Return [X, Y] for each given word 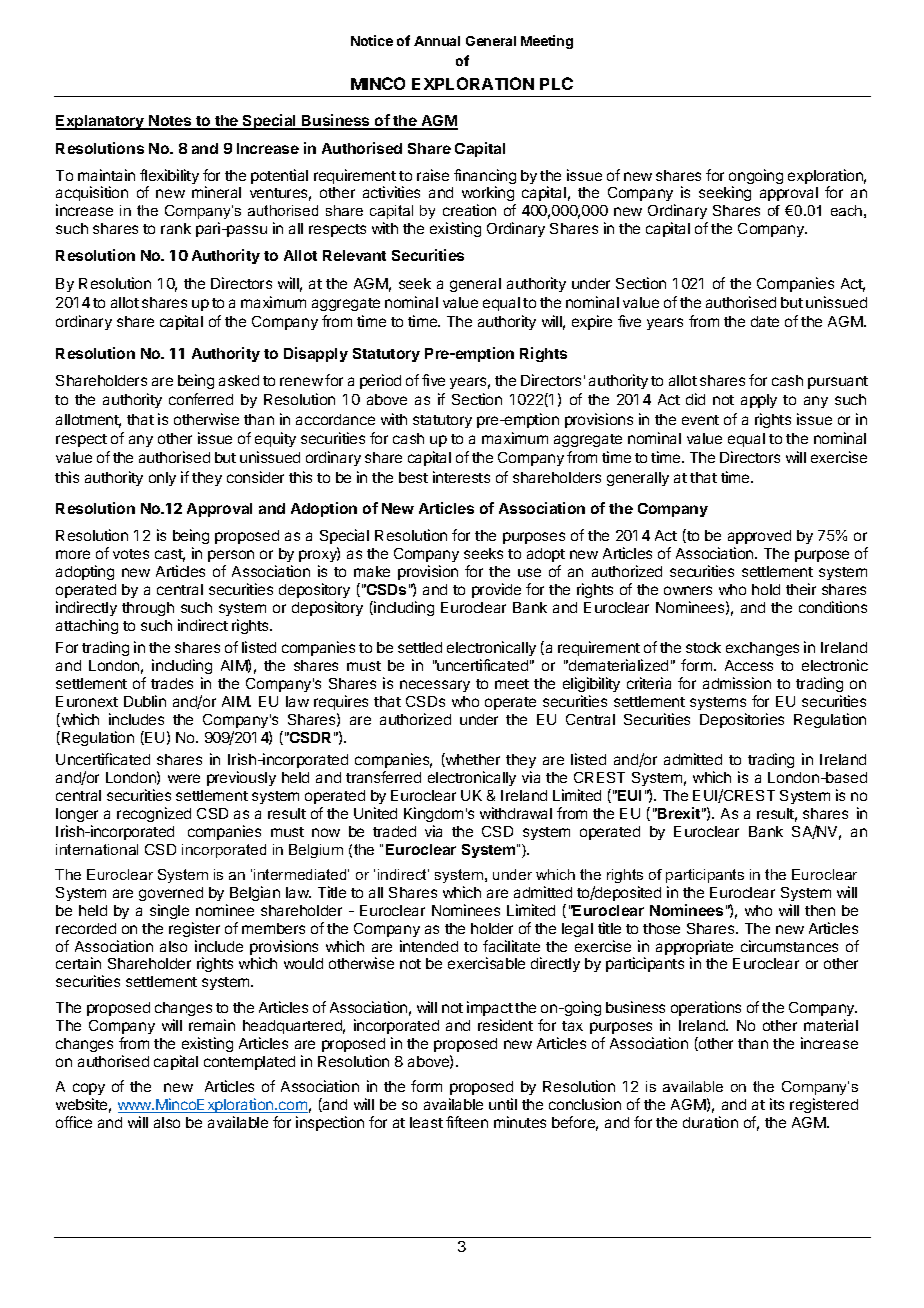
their [801, 589]
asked [239, 380]
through [148, 609]
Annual [437, 41]
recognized [154, 814]
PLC [556, 83]
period [380, 381]
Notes [170, 122]
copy [89, 1089]
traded [394, 831]
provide [496, 590]
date [765, 321]
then [820, 910]
